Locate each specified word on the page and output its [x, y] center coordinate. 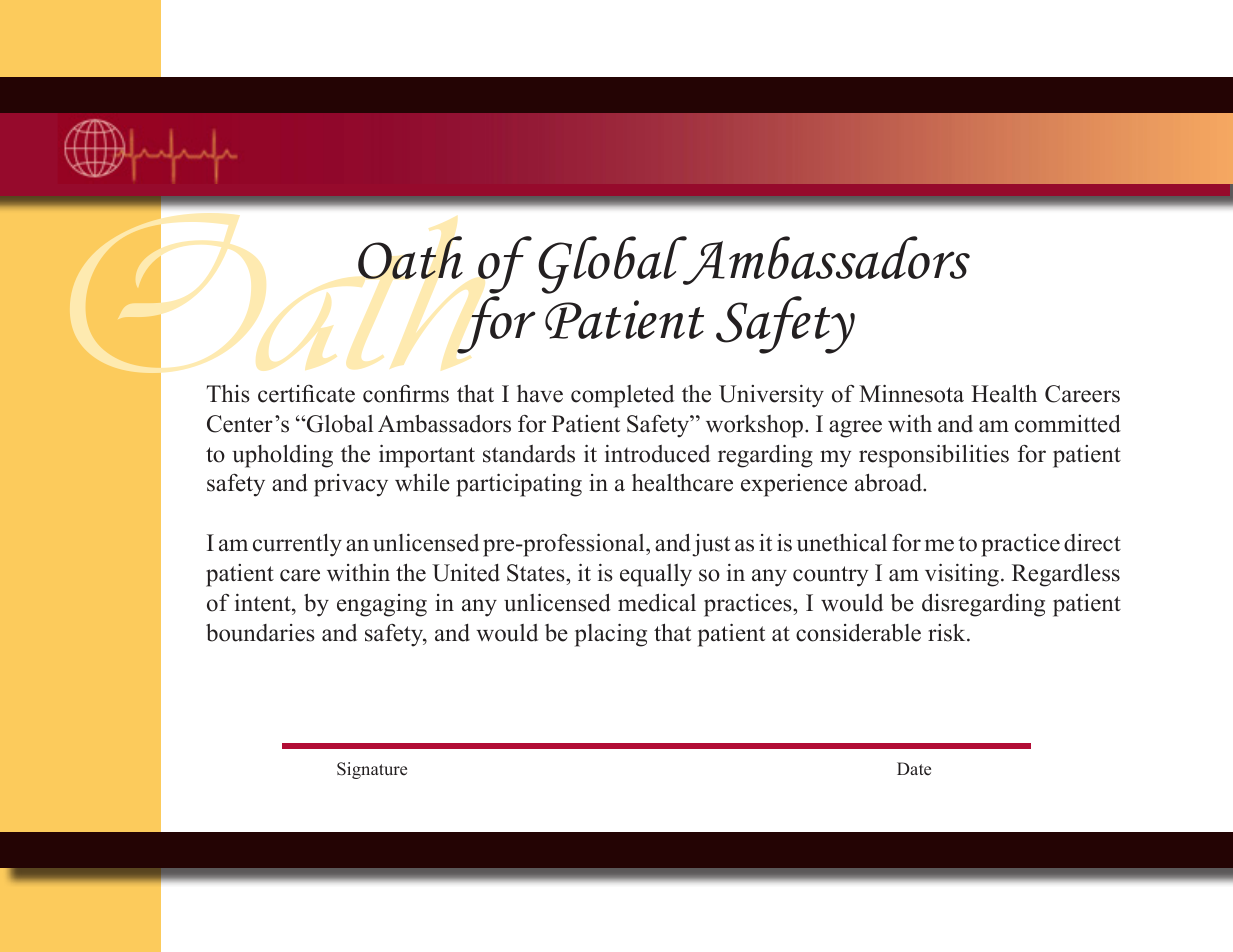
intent [264, 602]
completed [622, 396]
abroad [889, 482]
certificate [306, 393]
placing [611, 635]
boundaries [260, 633]
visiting [962, 575]
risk [948, 633]
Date [914, 769]
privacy [351, 485]
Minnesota [911, 393]
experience [794, 485]
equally [656, 575]
